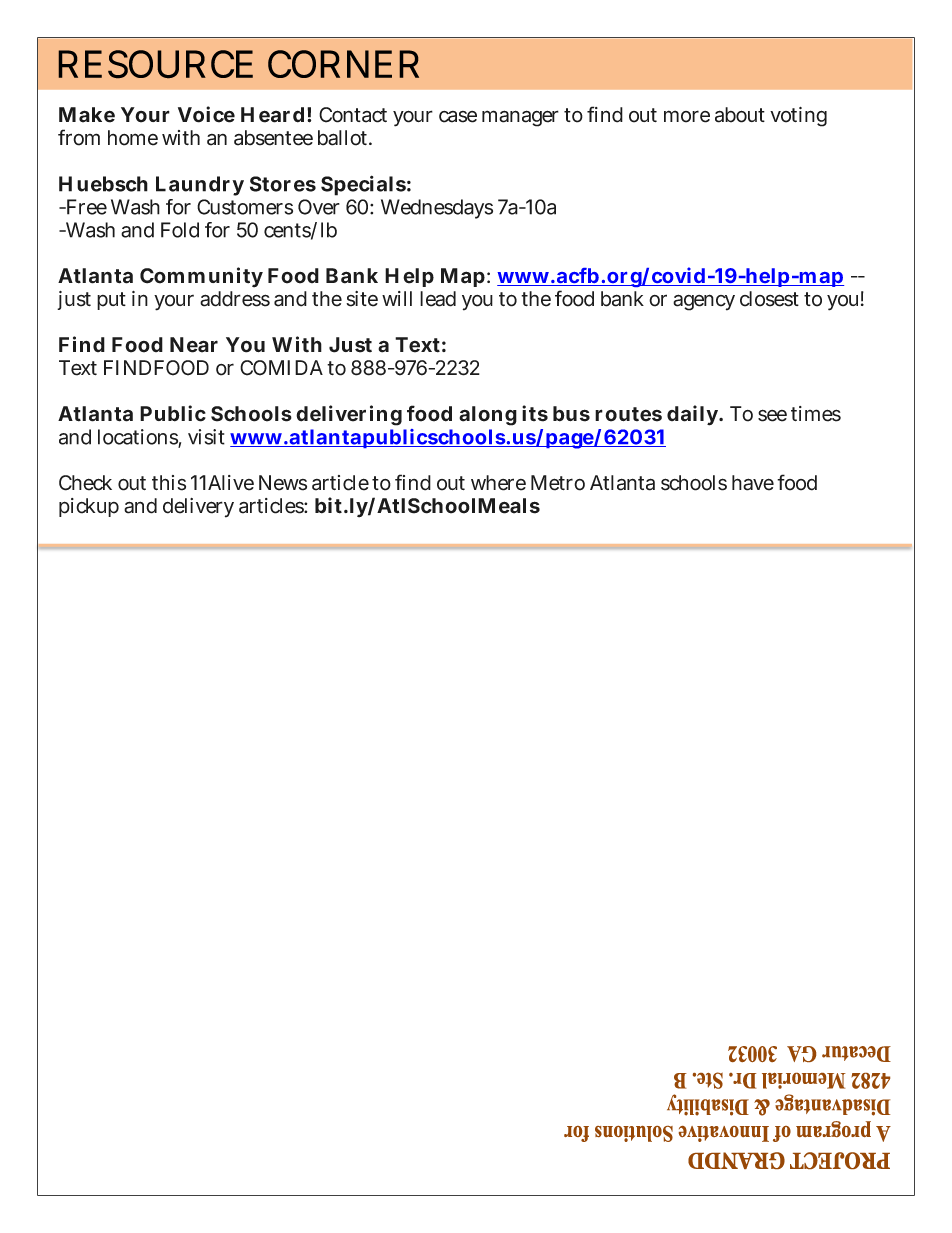  Describe the element at coordinates (704, 302) in the screenshot. I see `agency` at that location.
